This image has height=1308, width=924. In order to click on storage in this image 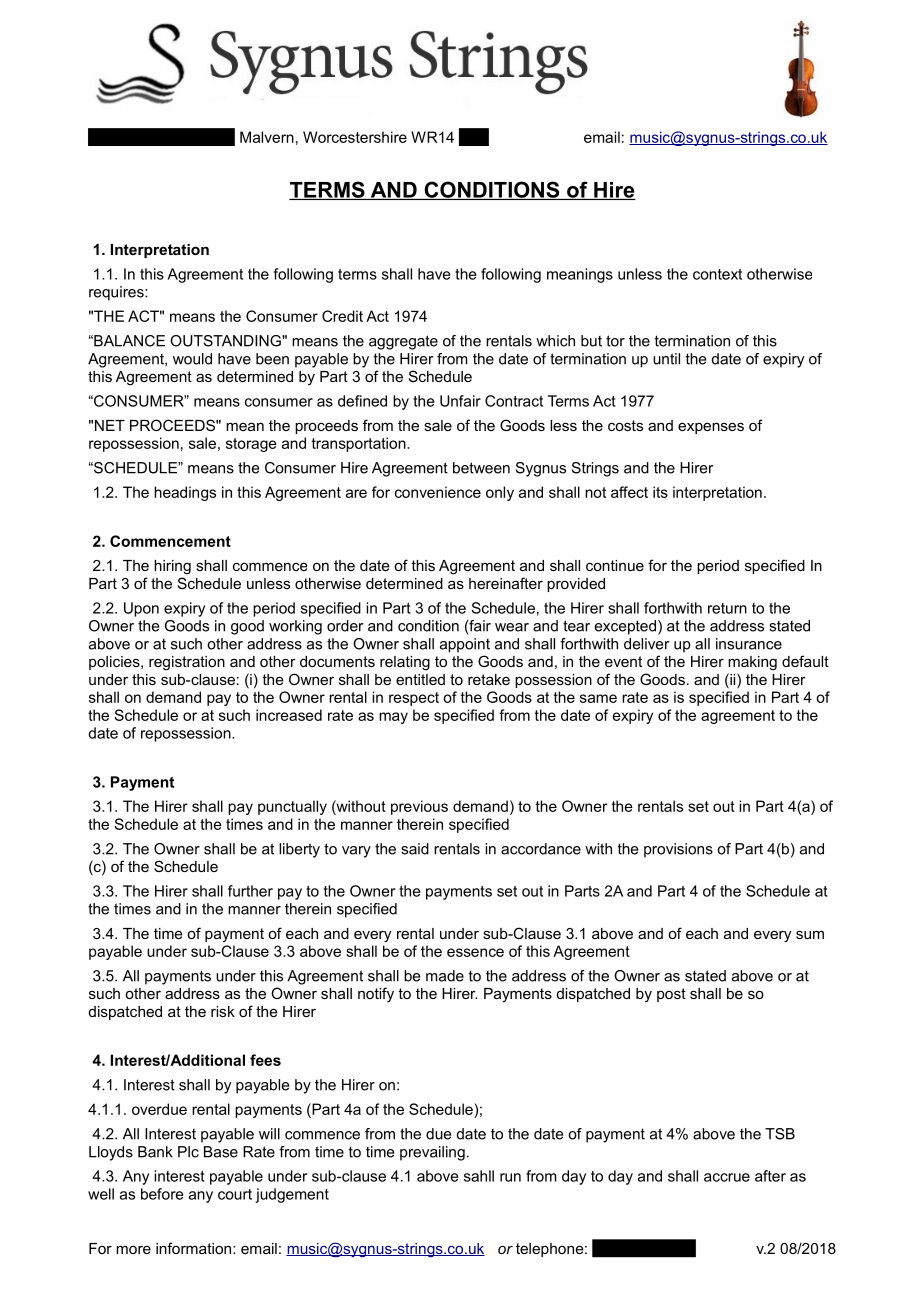, I will do `click(251, 445)`.
